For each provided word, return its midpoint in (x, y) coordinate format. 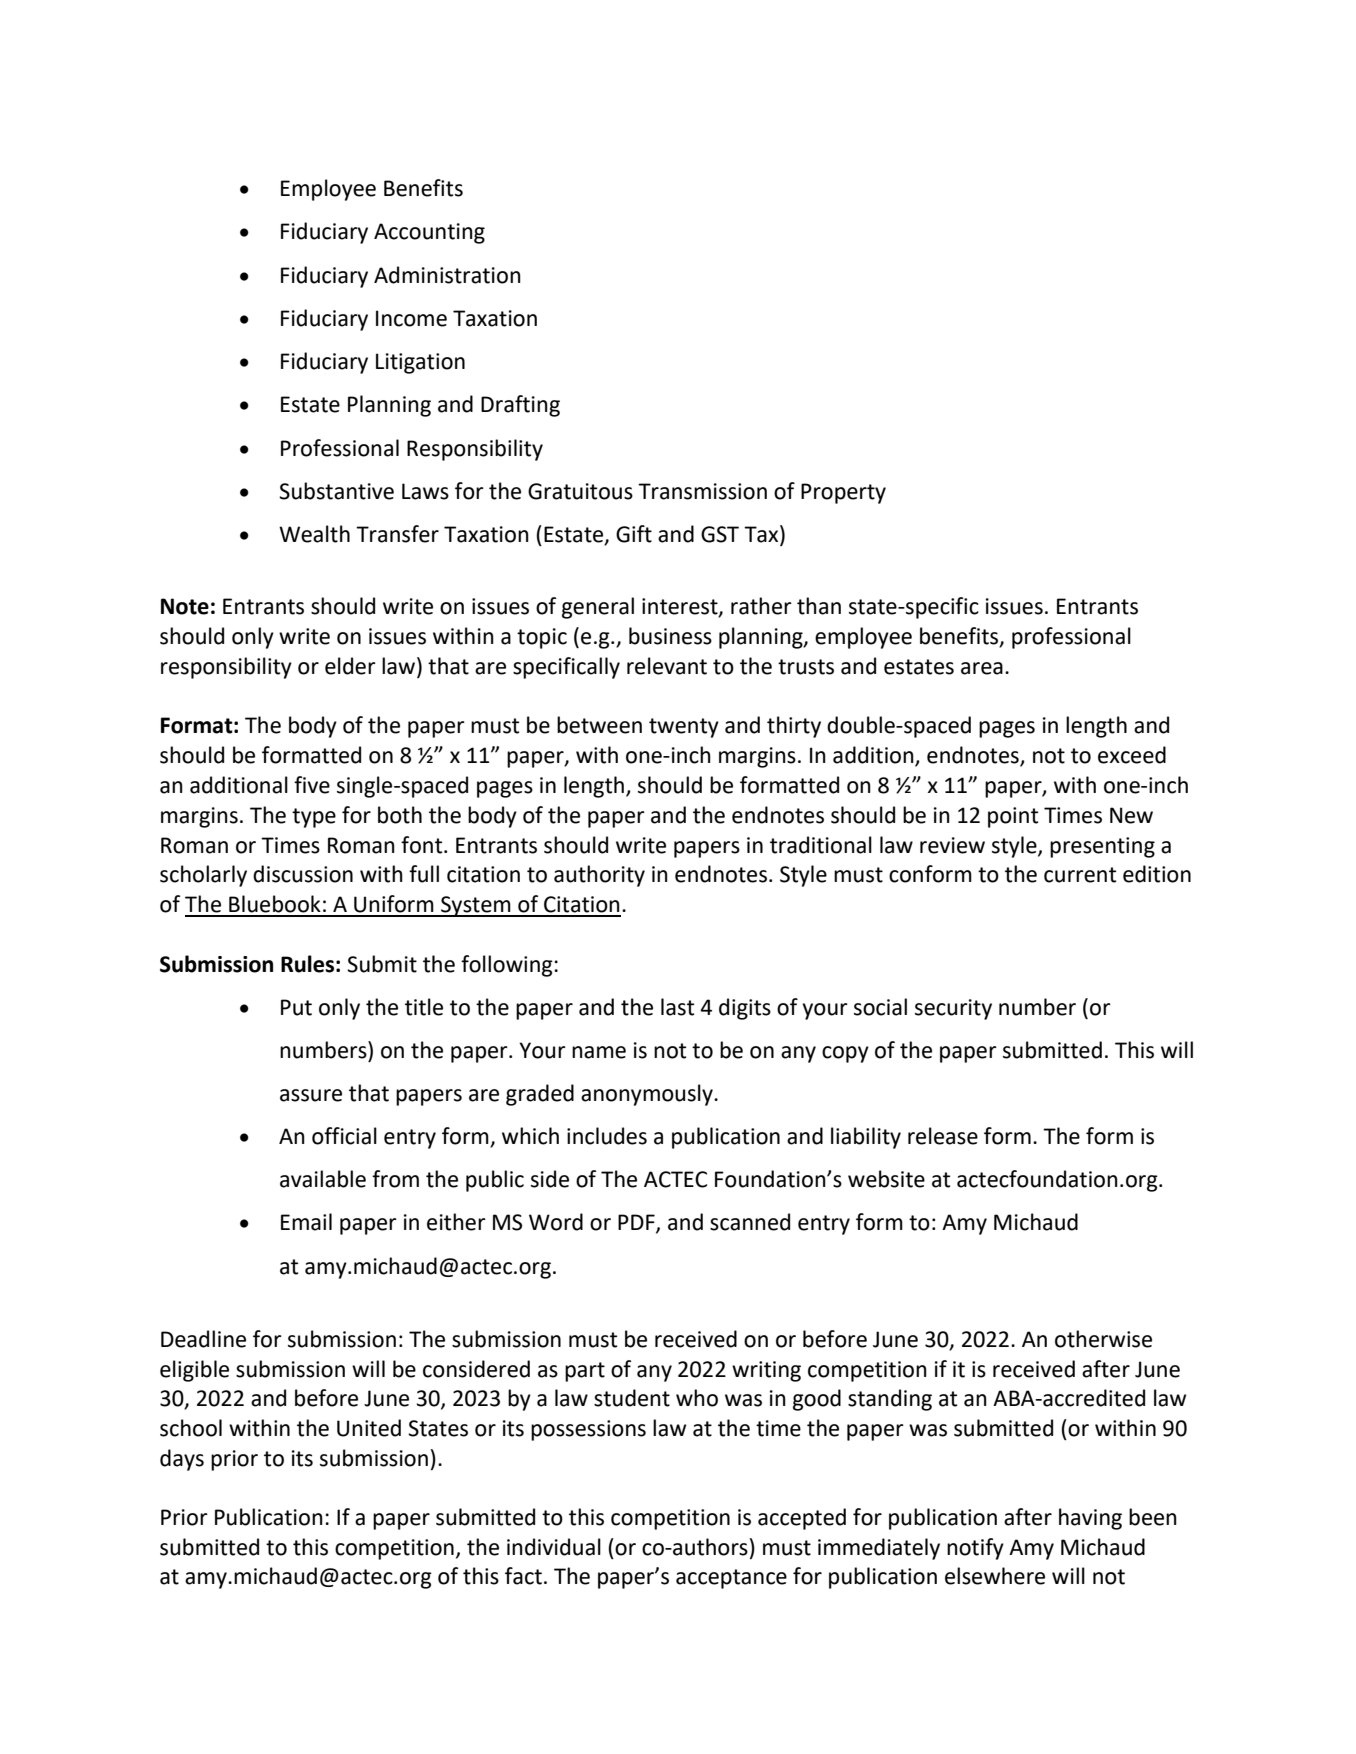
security (953, 1009)
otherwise (1103, 1339)
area (982, 668)
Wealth (314, 534)
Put (296, 1007)
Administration (447, 275)
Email (306, 1222)
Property (843, 493)
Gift (634, 534)
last (677, 1007)
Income (411, 318)
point (1013, 817)
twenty (684, 728)
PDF (637, 1223)
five (312, 785)
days (182, 1460)
